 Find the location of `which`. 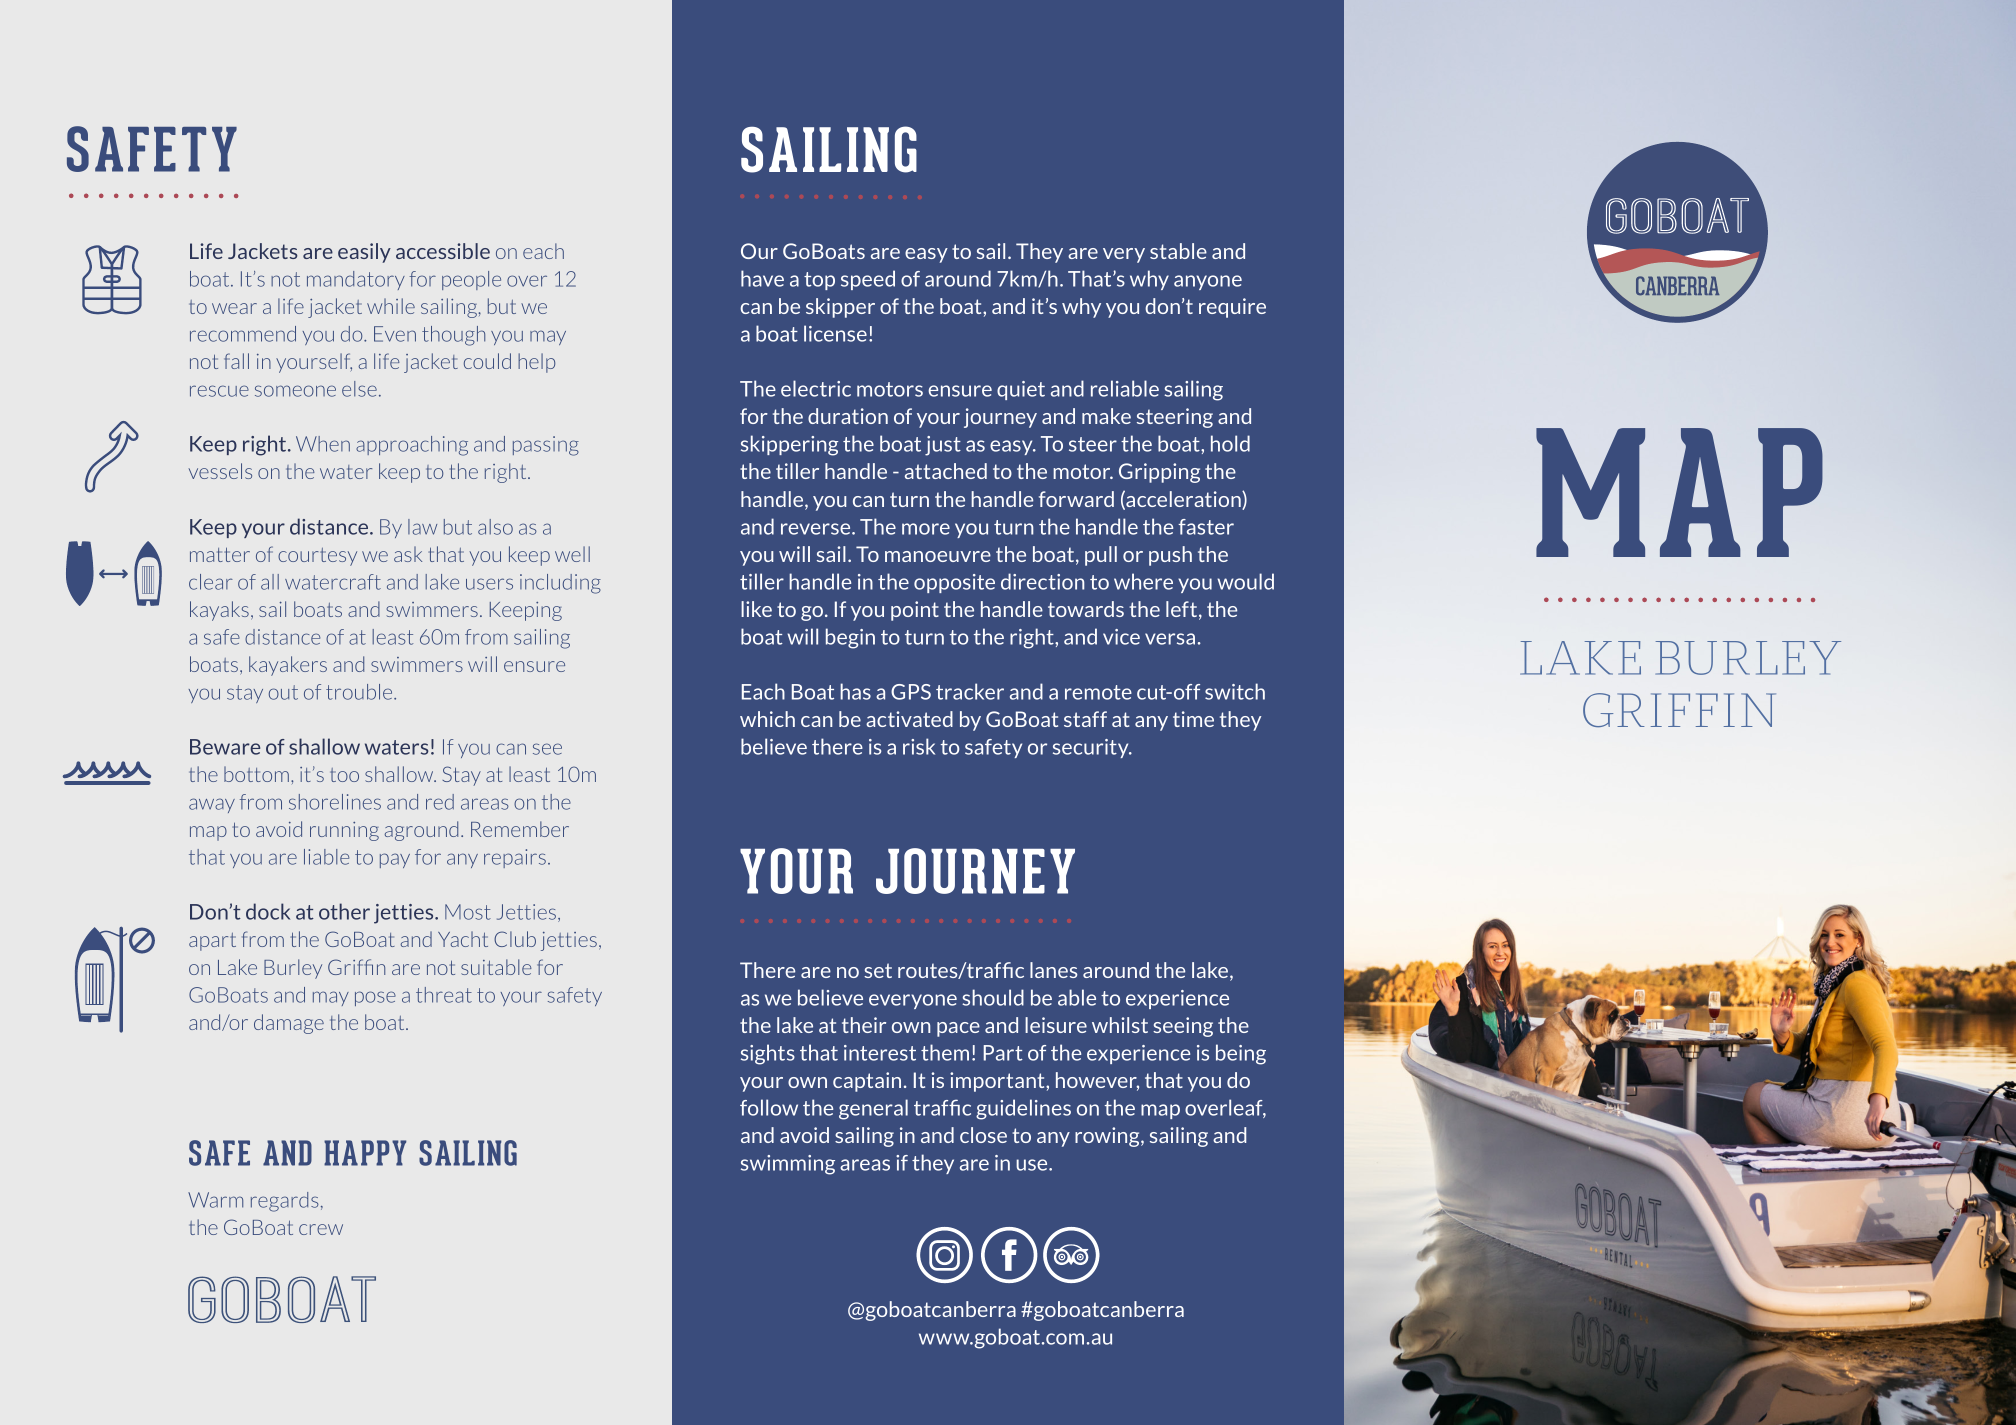

which is located at coordinates (767, 719).
